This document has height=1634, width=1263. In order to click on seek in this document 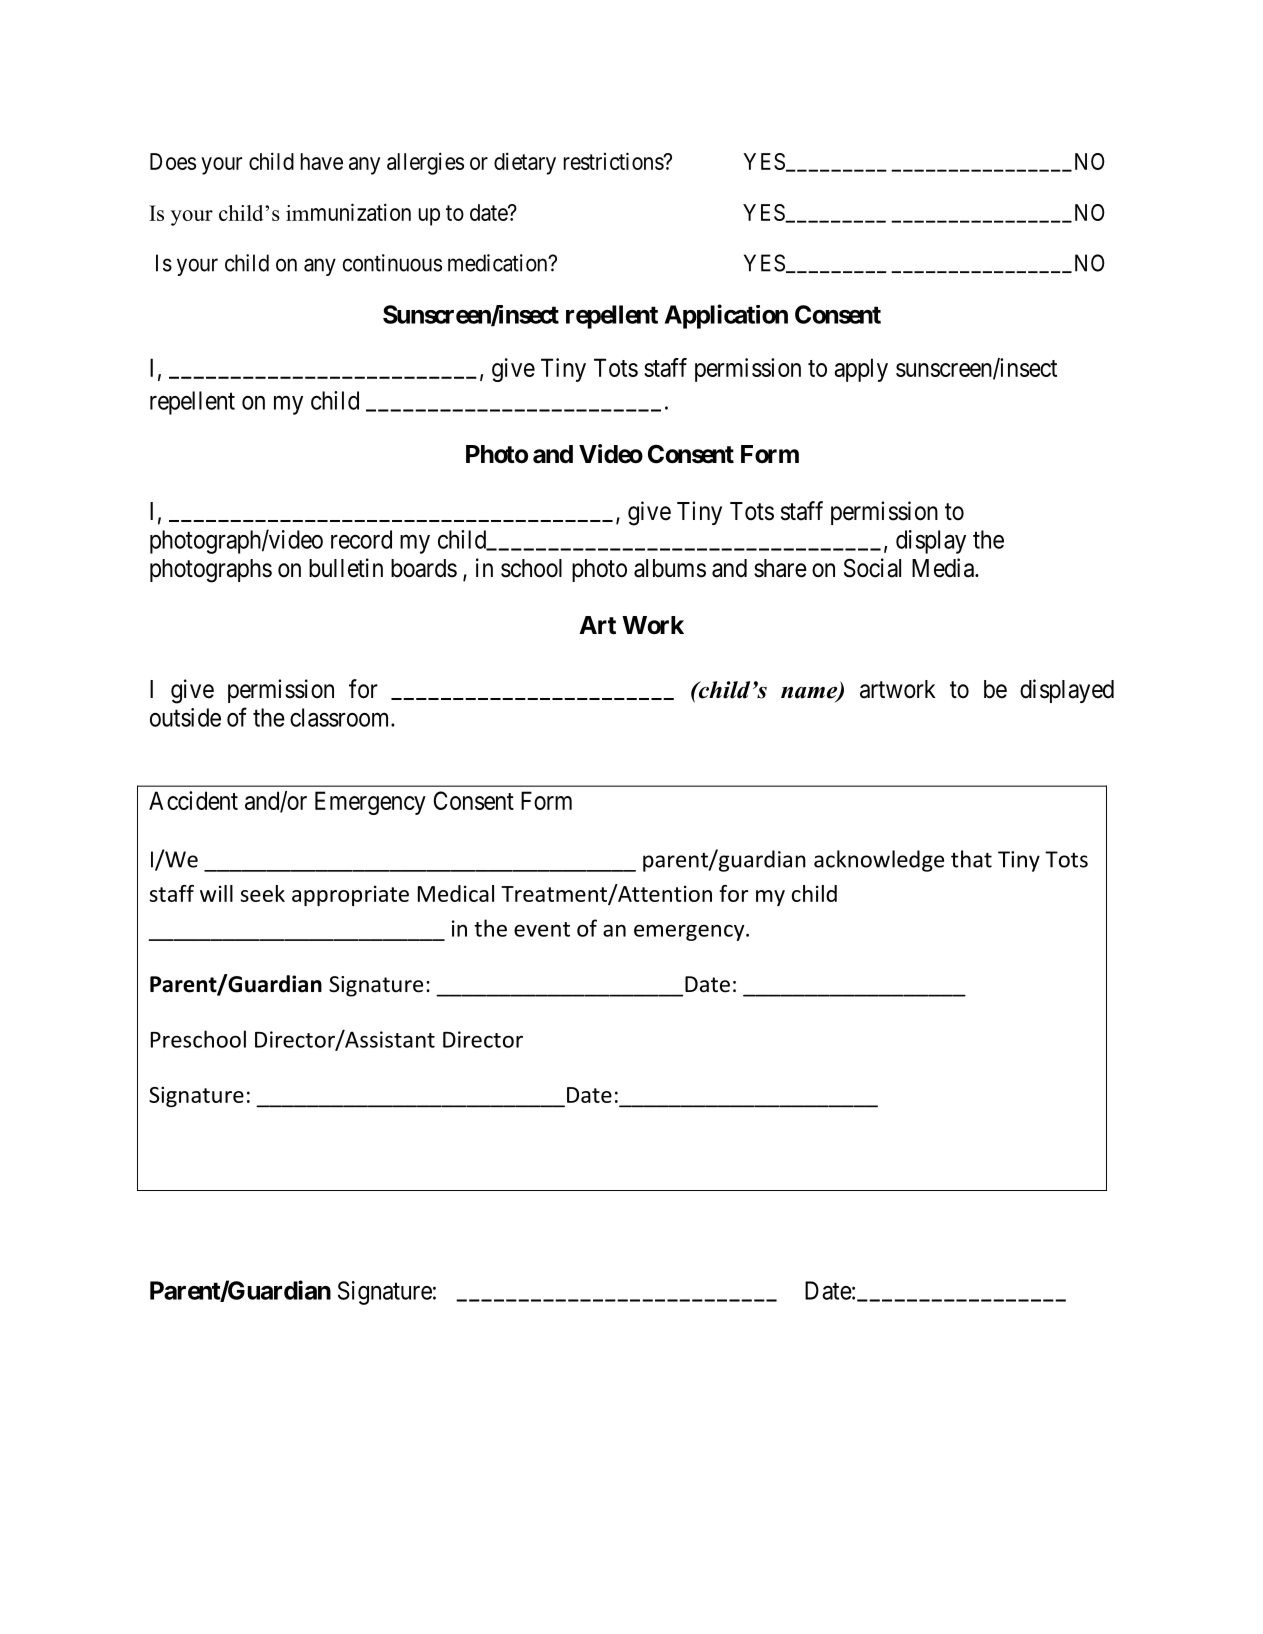, I will do `click(262, 893)`.
